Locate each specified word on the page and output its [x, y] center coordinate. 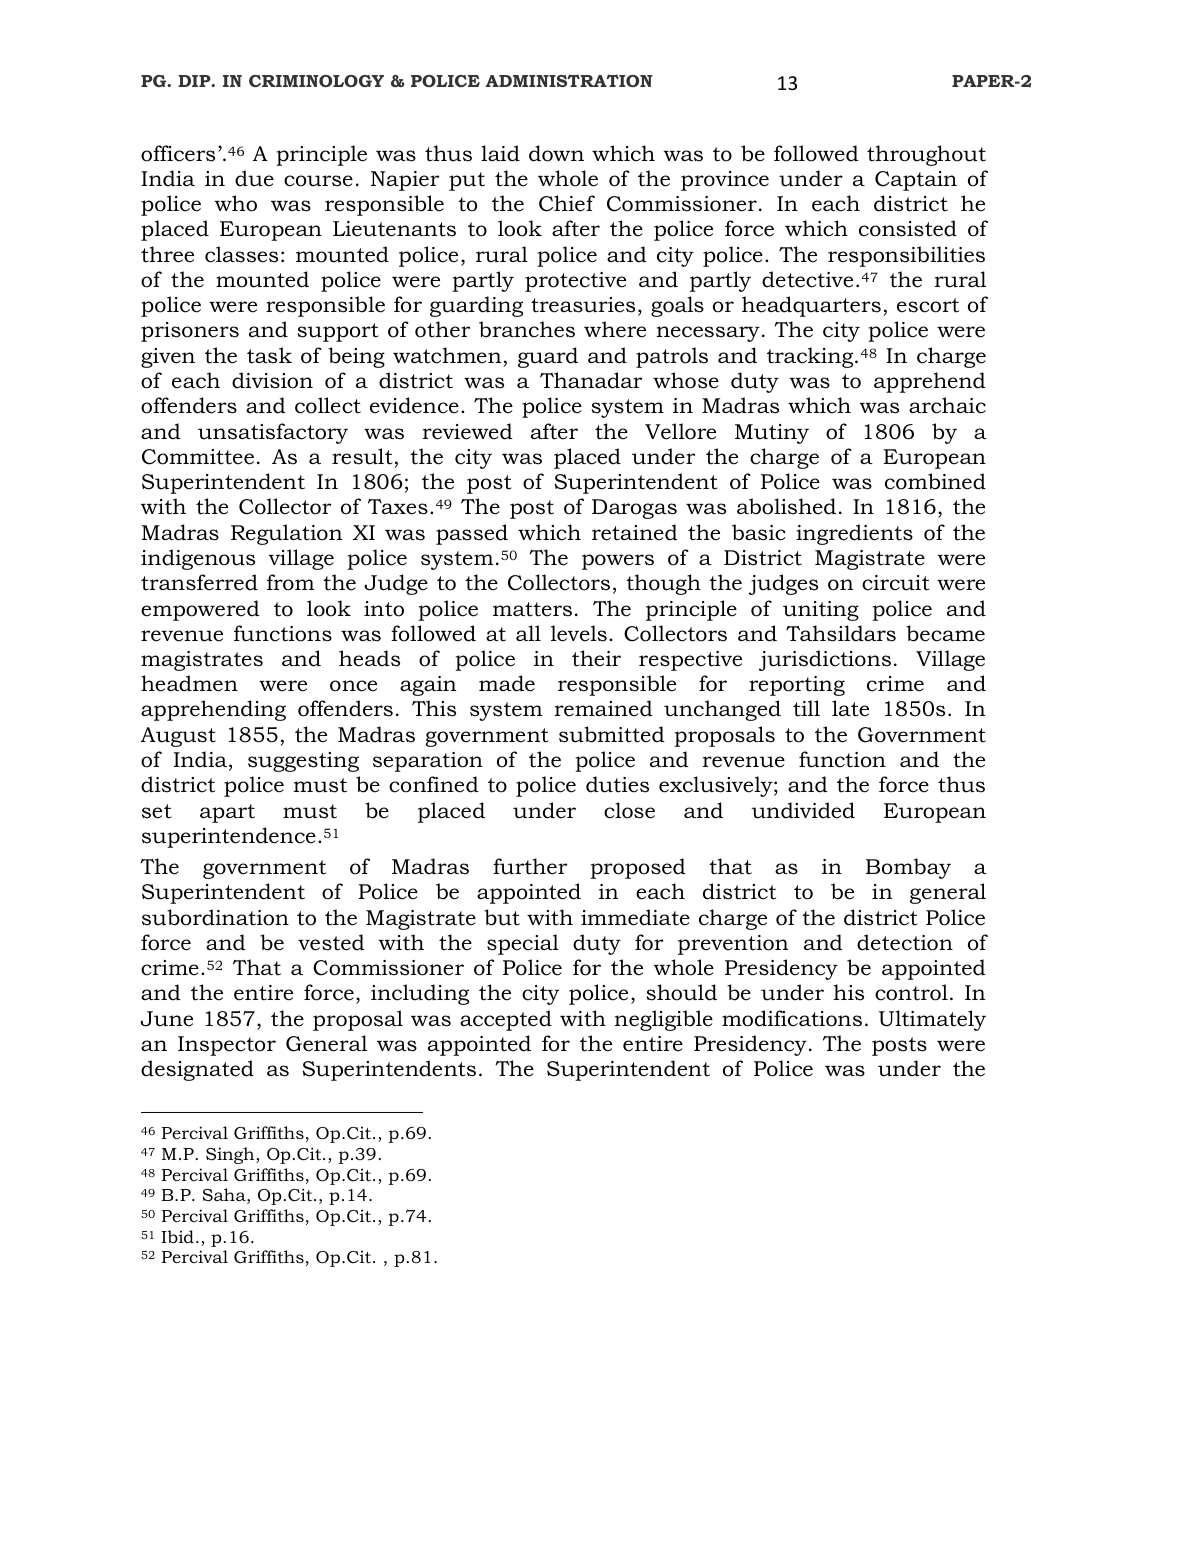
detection [905, 942]
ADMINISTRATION [569, 80]
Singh [231, 1155]
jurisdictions [825, 660]
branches [527, 329]
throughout [926, 155]
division [272, 380]
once [353, 686]
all [528, 633]
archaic [947, 405]
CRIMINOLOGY [316, 81]
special [523, 944]
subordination [215, 917]
